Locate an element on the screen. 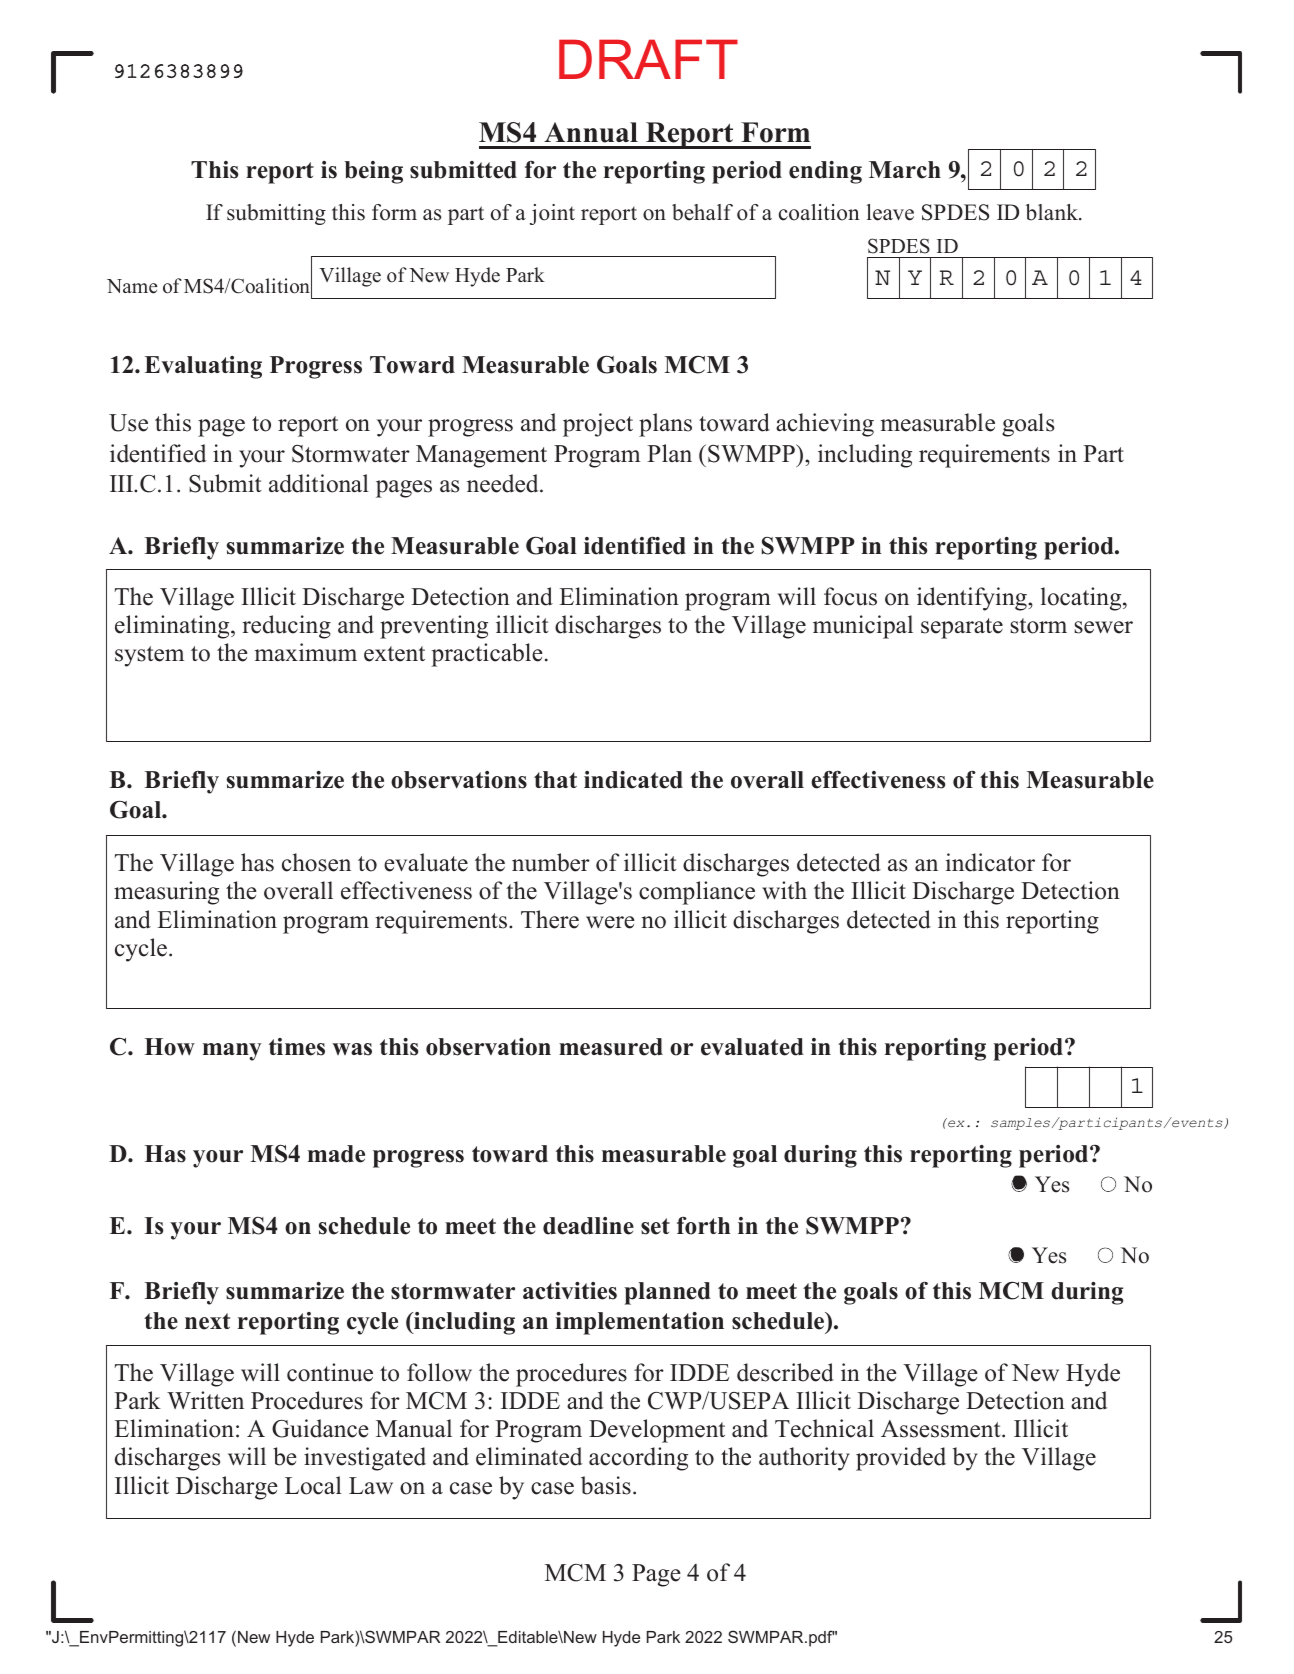  chosen is located at coordinates (316, 862).
